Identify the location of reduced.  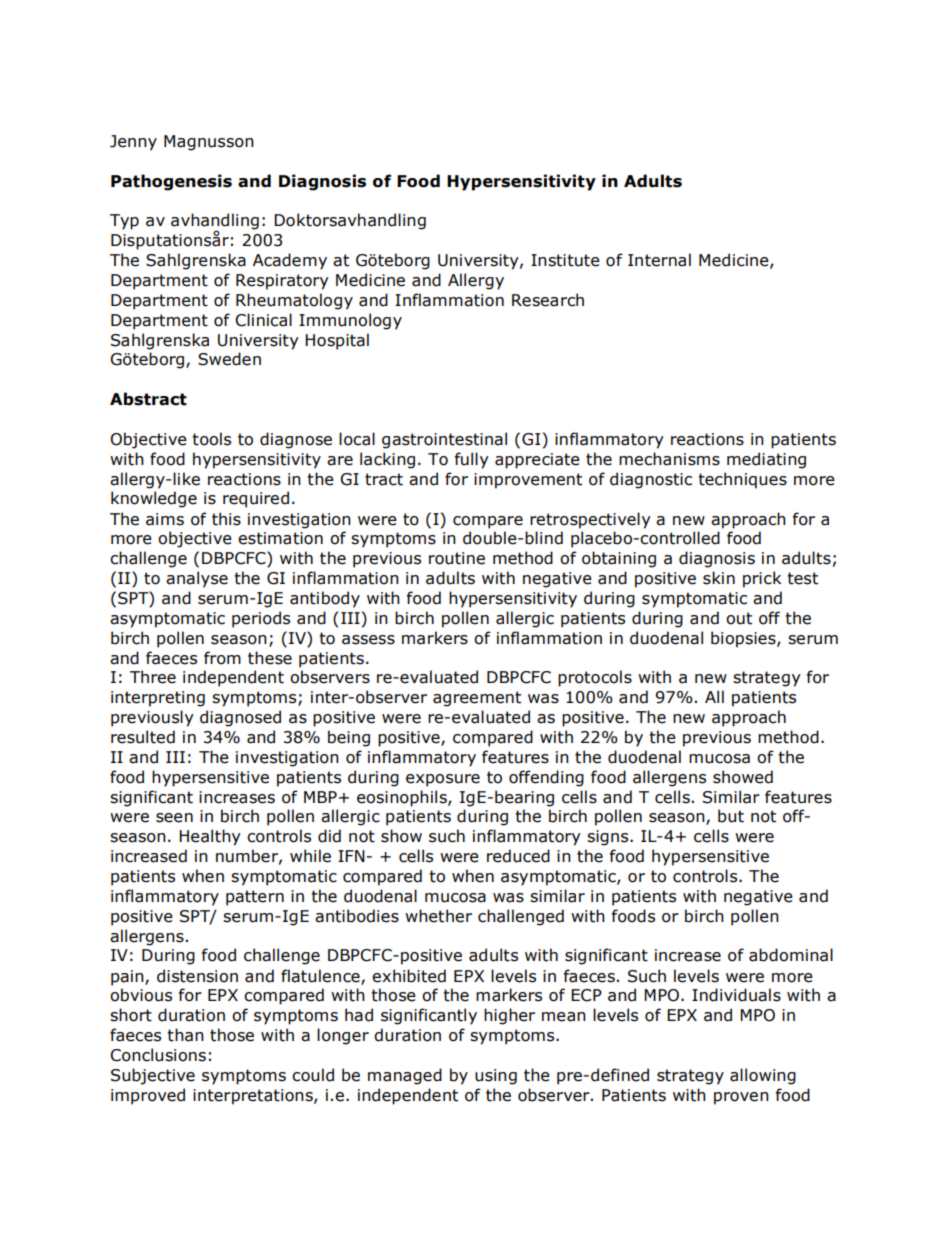
(518, 856).
